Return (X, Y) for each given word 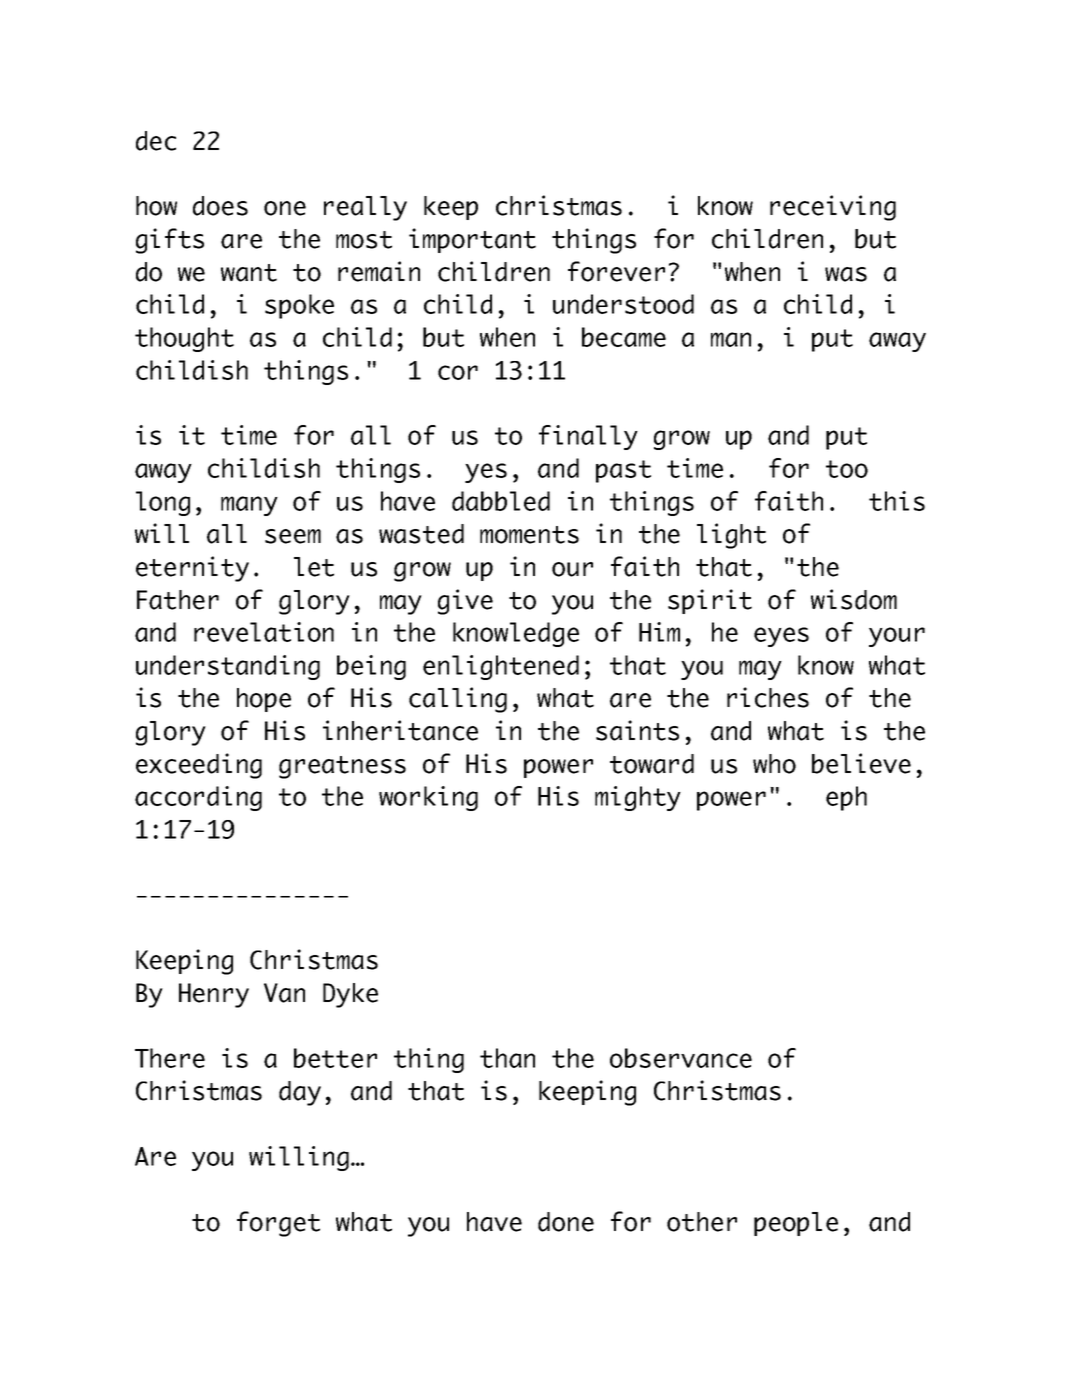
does (220, 206)
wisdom (854, 599)
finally (588, 437)
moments (529, 535)
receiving (833, 208)
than (507, 1058)
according (198, 798)
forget (278, 1224)
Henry (214, 995)
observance (681, 1058)
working (428, 798)
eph (846, 798)
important (472, 240)
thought (184, 339)
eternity (192, 569)
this (897, 501)
